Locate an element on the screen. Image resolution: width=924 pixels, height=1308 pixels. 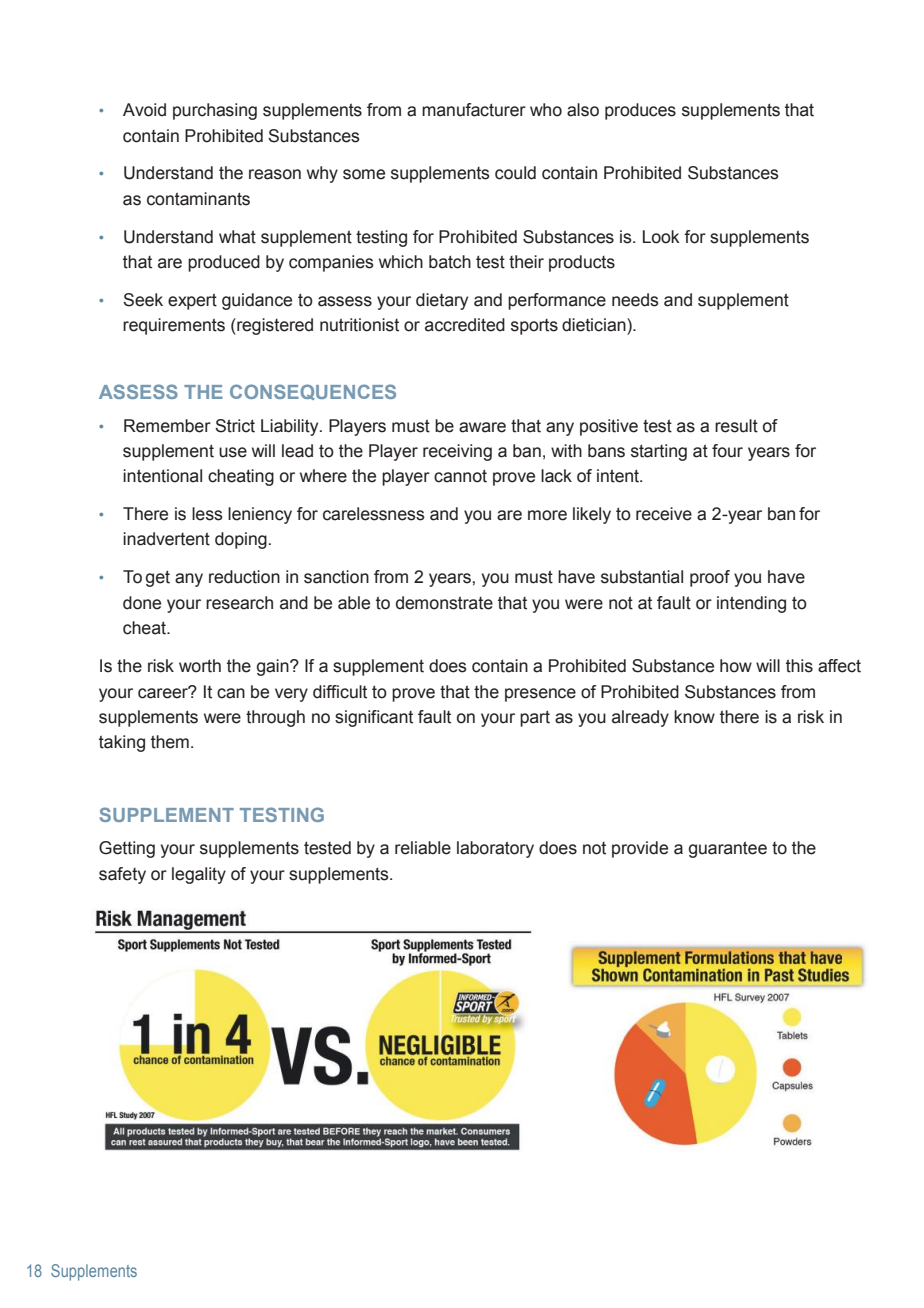
legality is located at coordinates (199, 875).
